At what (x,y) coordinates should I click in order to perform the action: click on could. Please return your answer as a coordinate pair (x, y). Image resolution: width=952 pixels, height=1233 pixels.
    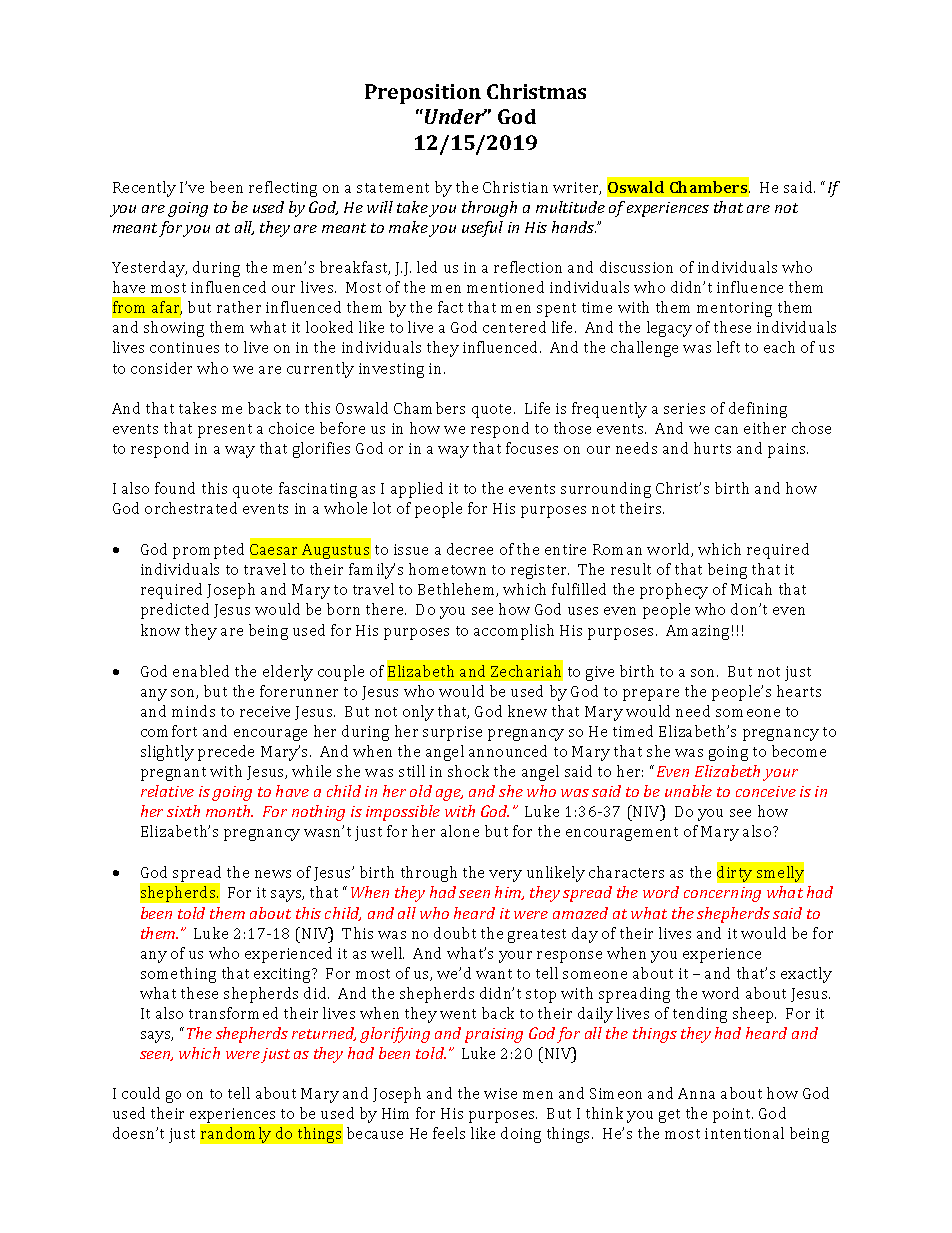
    Looking at the image, I should click on (141, 1093).
